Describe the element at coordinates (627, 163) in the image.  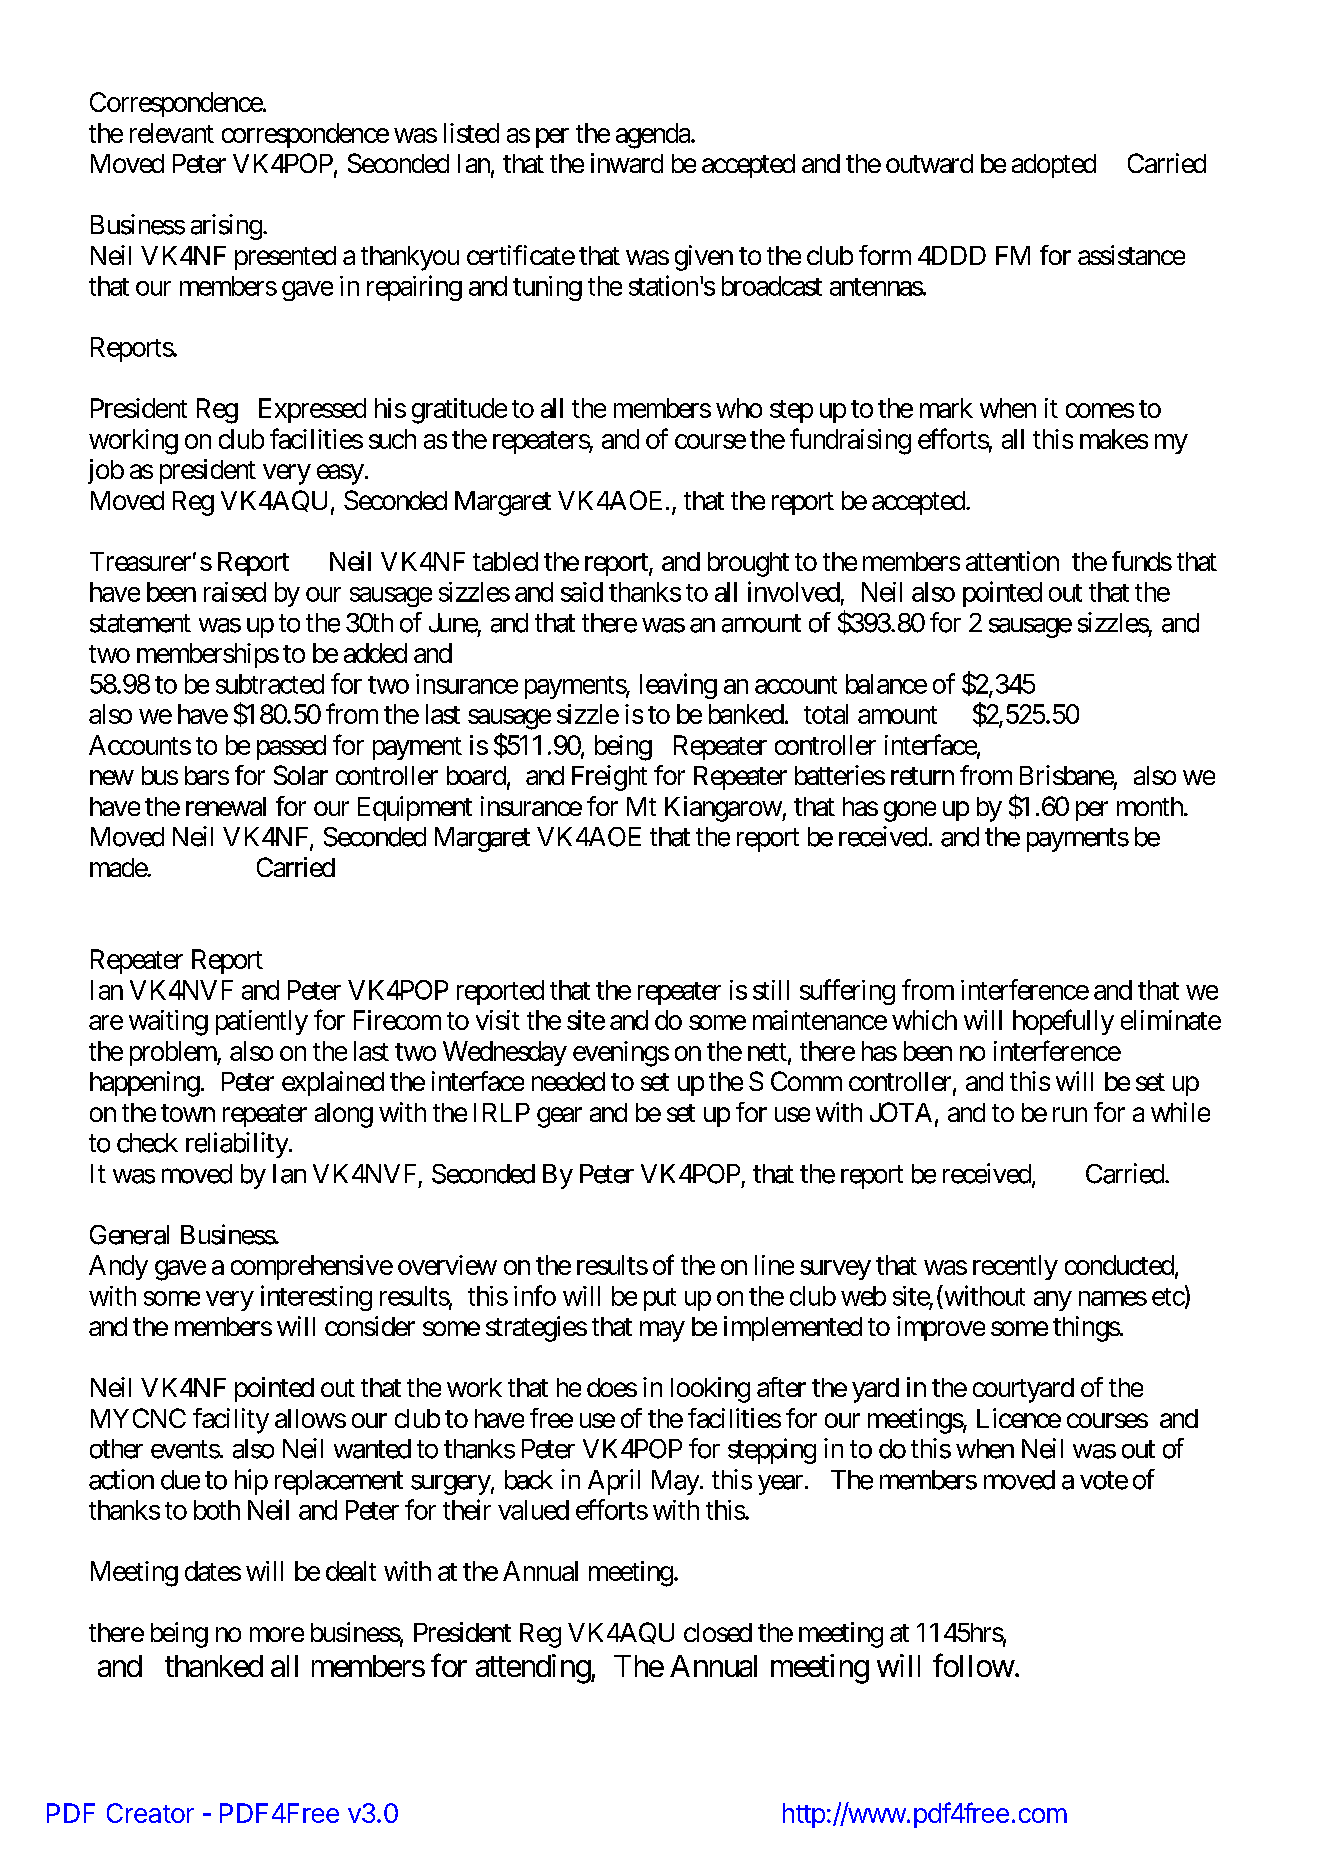
I see `inward` at that location.
